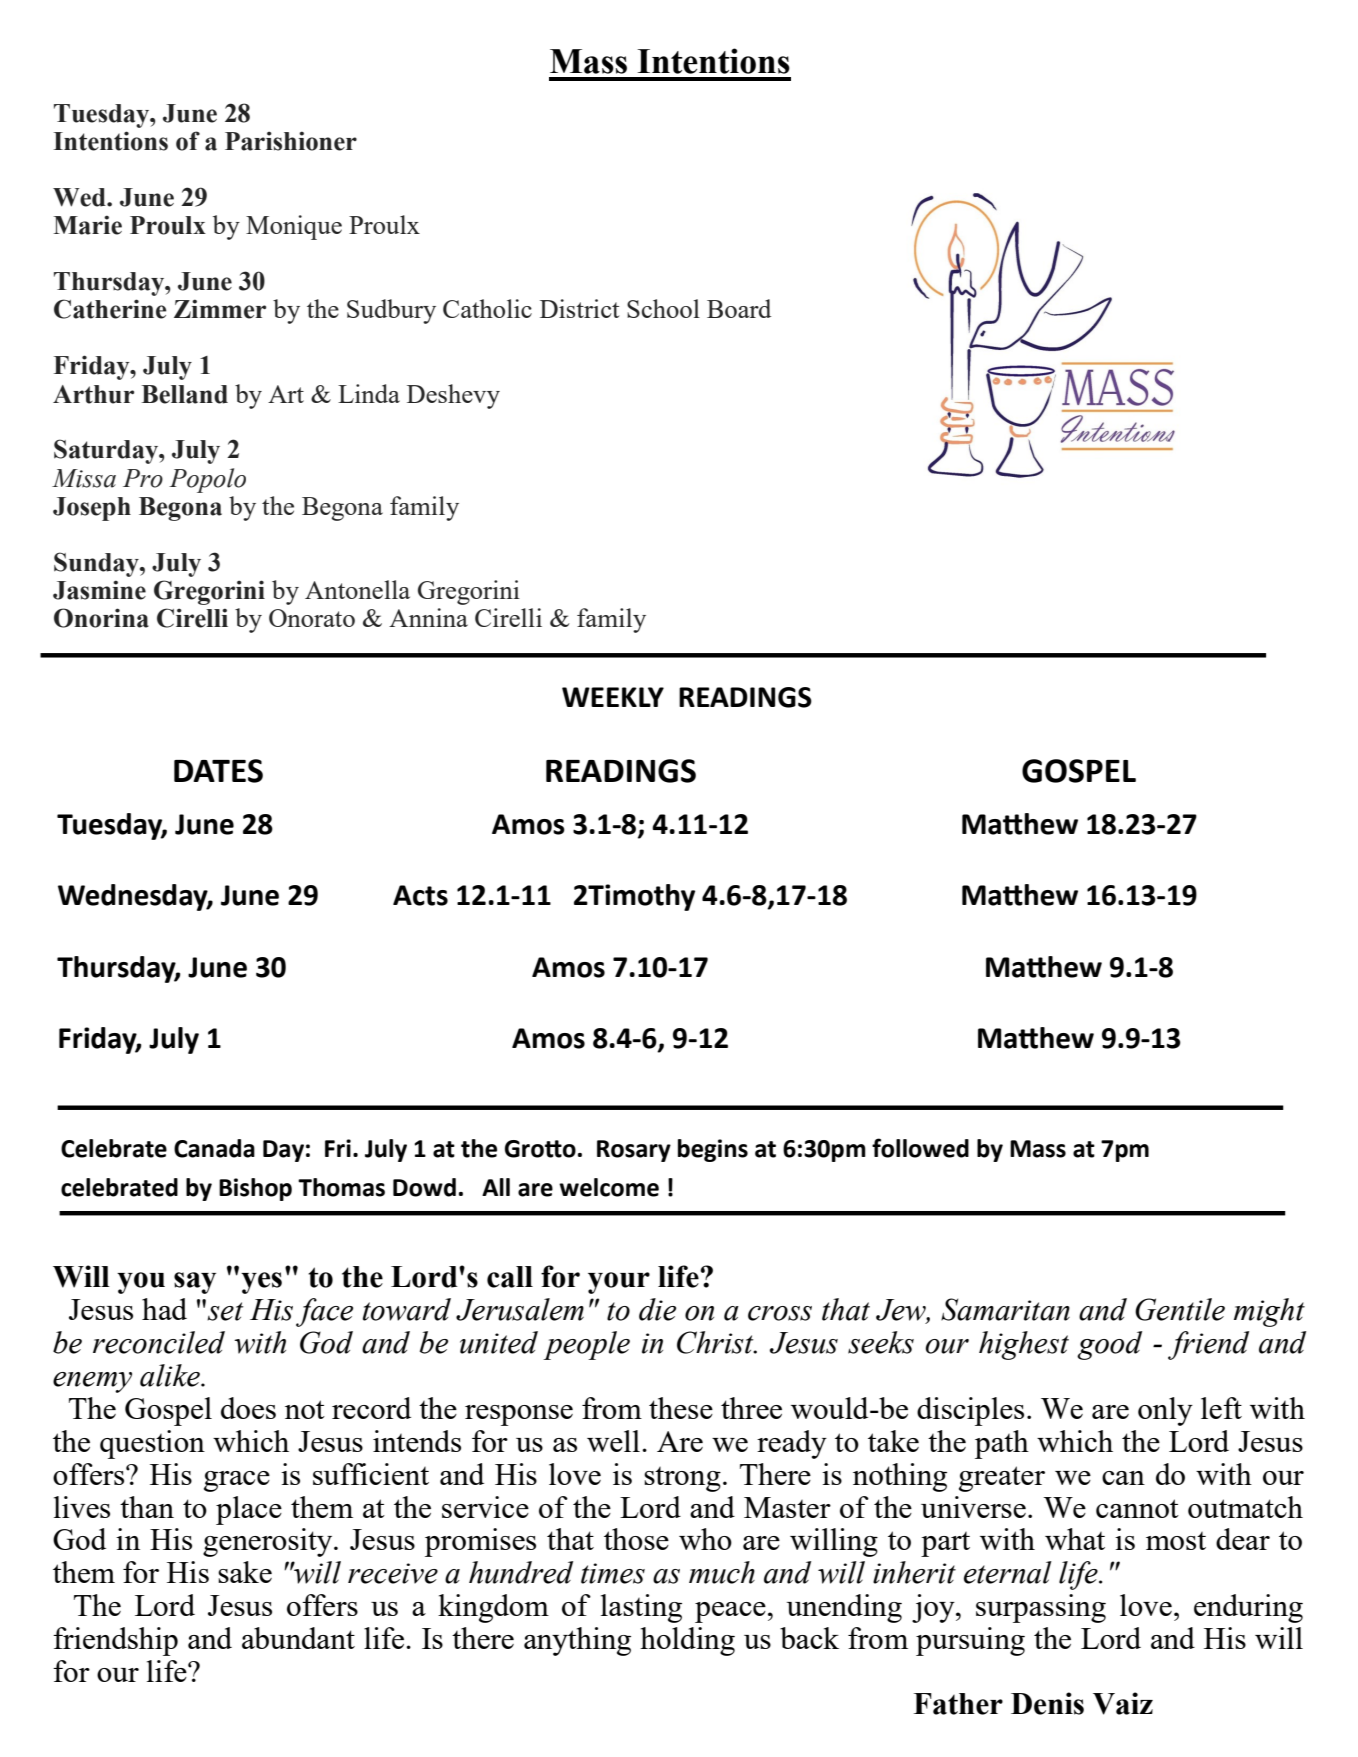 Image resolution: width=1358 pixels, height=1757 pixels. What do you see at coordinates (663, 308) in the screenshot?
I see `School` at bounding box center [663, 308].
